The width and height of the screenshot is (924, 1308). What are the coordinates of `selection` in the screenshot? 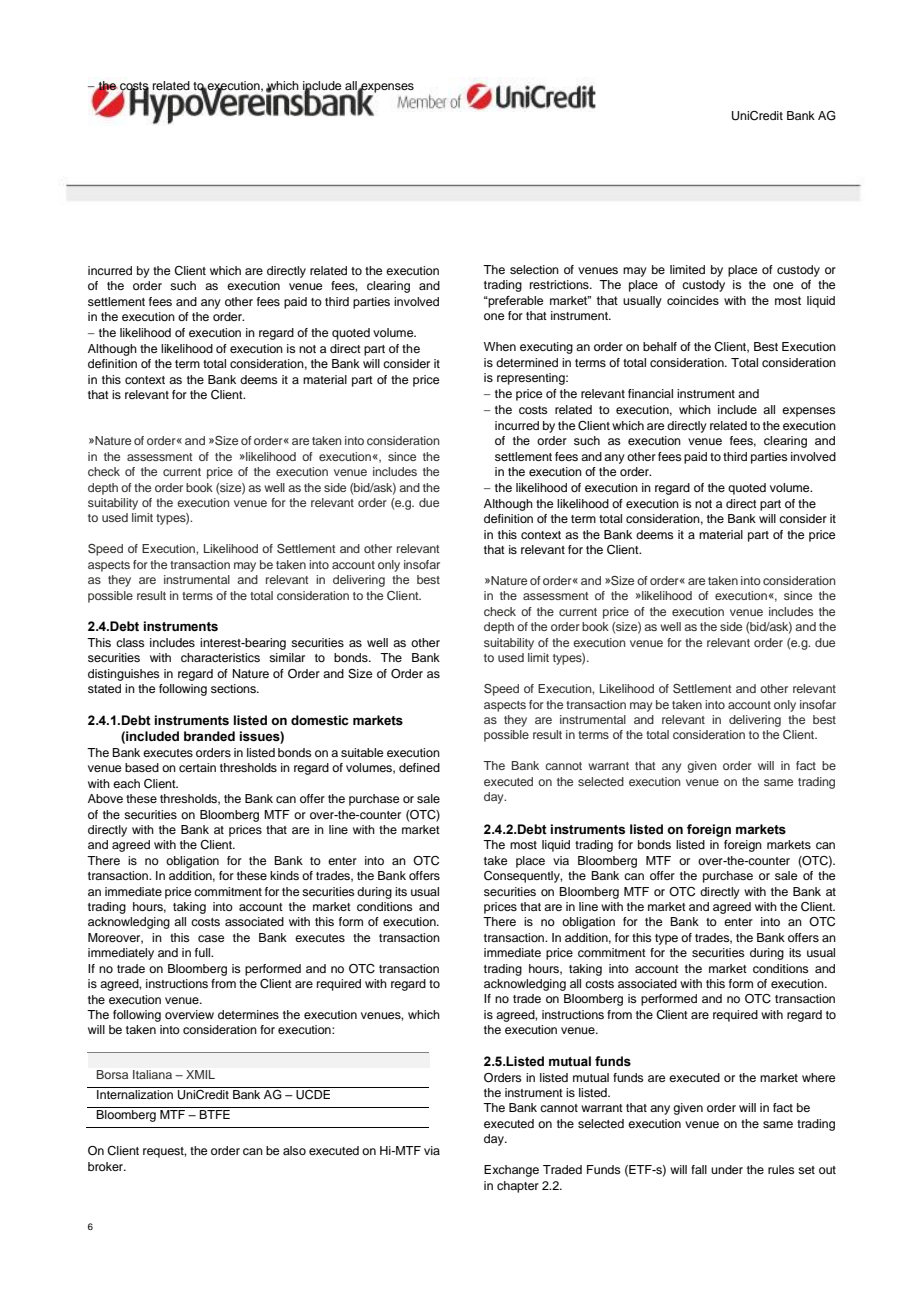 It's located at (534, 269).
